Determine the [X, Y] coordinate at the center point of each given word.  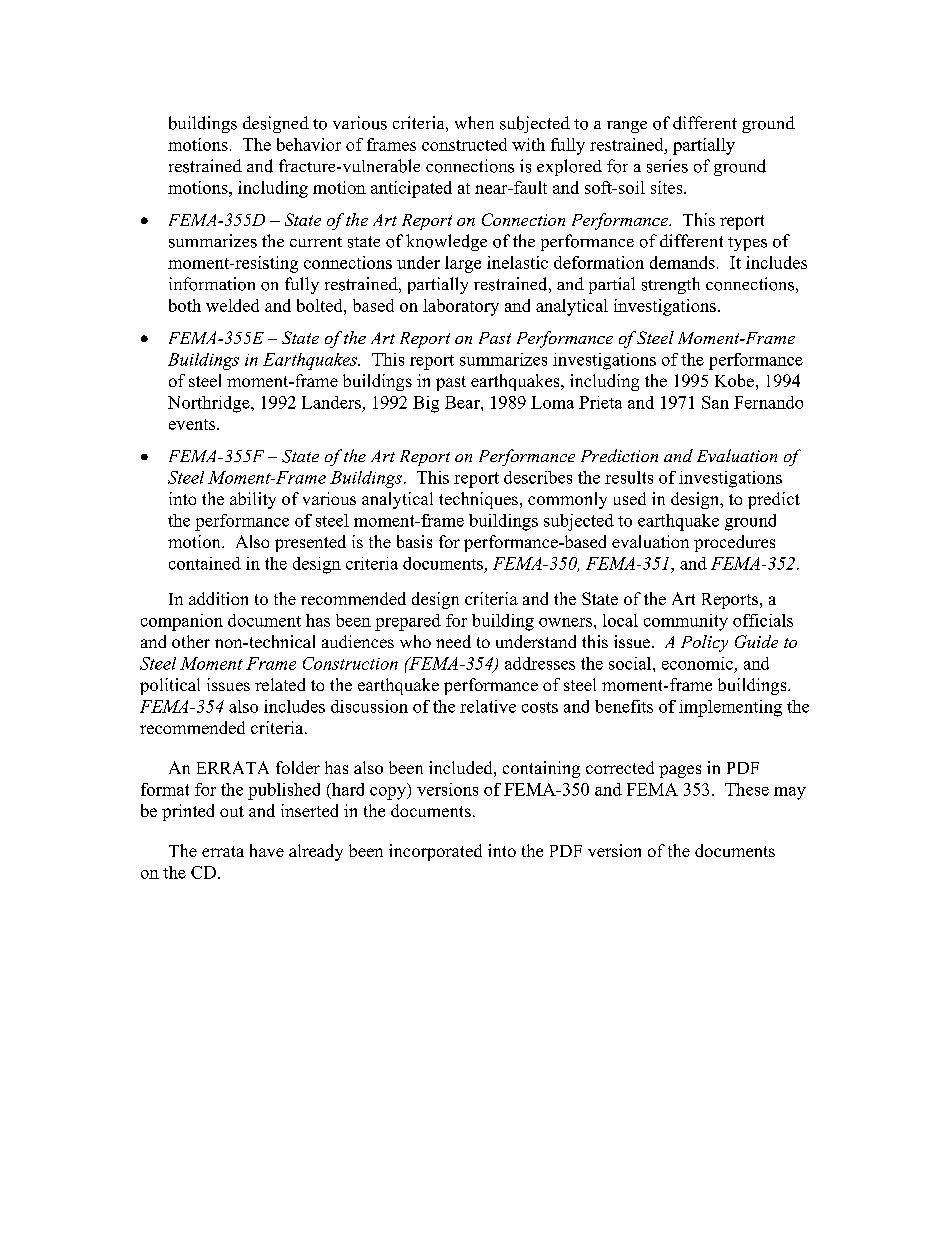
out [232, 811]
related [280, 684]
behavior [309, 144]
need [453, 641]
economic [697, 663]
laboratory [461, 307]
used [630, 498]
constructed [464, 144]
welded [232, 305]
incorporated [435, 852]
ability [253, 500]
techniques [478, 500]
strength [671, 285]
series [667, 166]
